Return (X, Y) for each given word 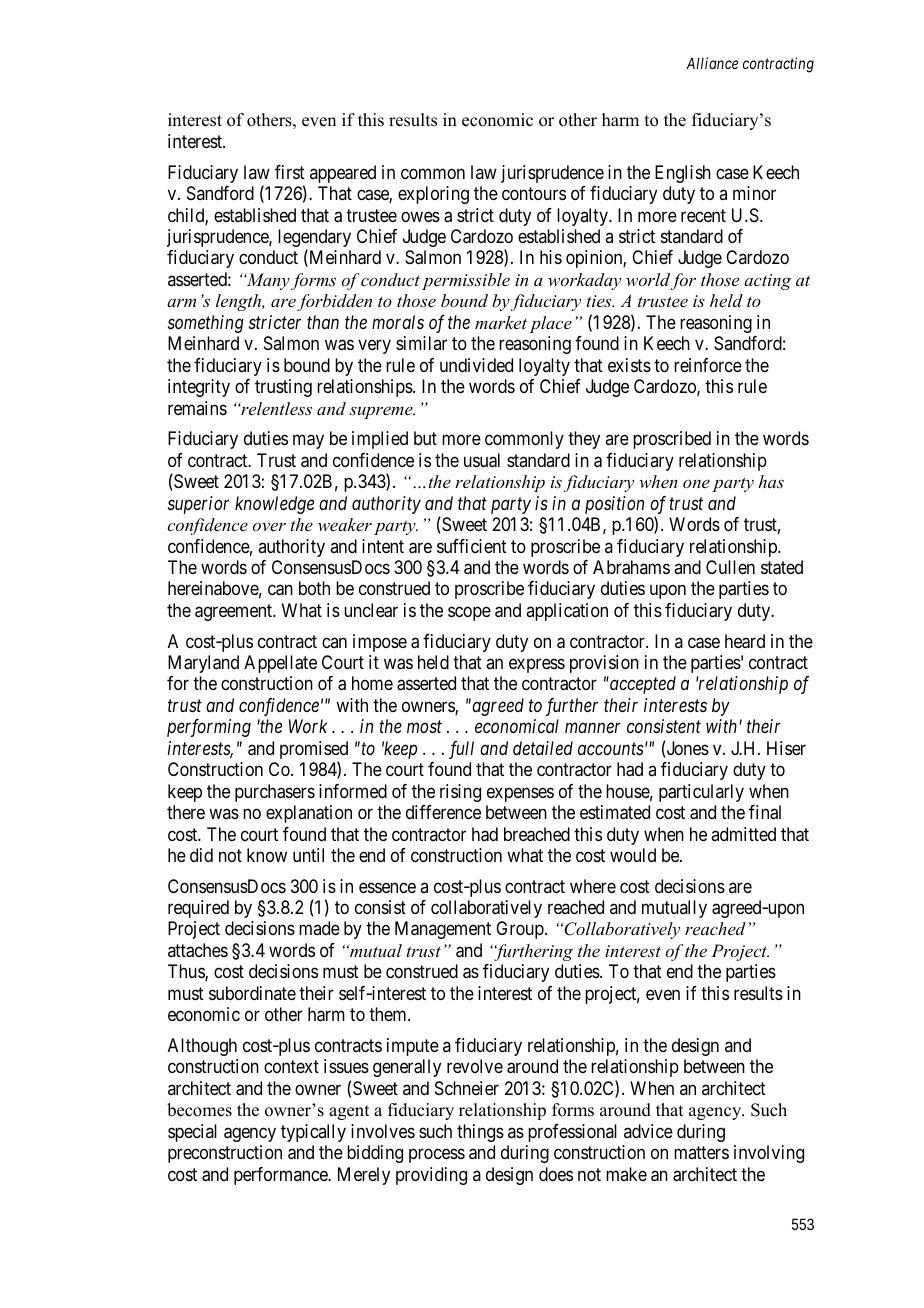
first (290, 172)
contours (534, 193)
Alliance (712, 63)
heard (745, 641)
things (480, 1133)
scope (469, 613)
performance (282, 1176)
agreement (235, 612)
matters (701, 1152)
